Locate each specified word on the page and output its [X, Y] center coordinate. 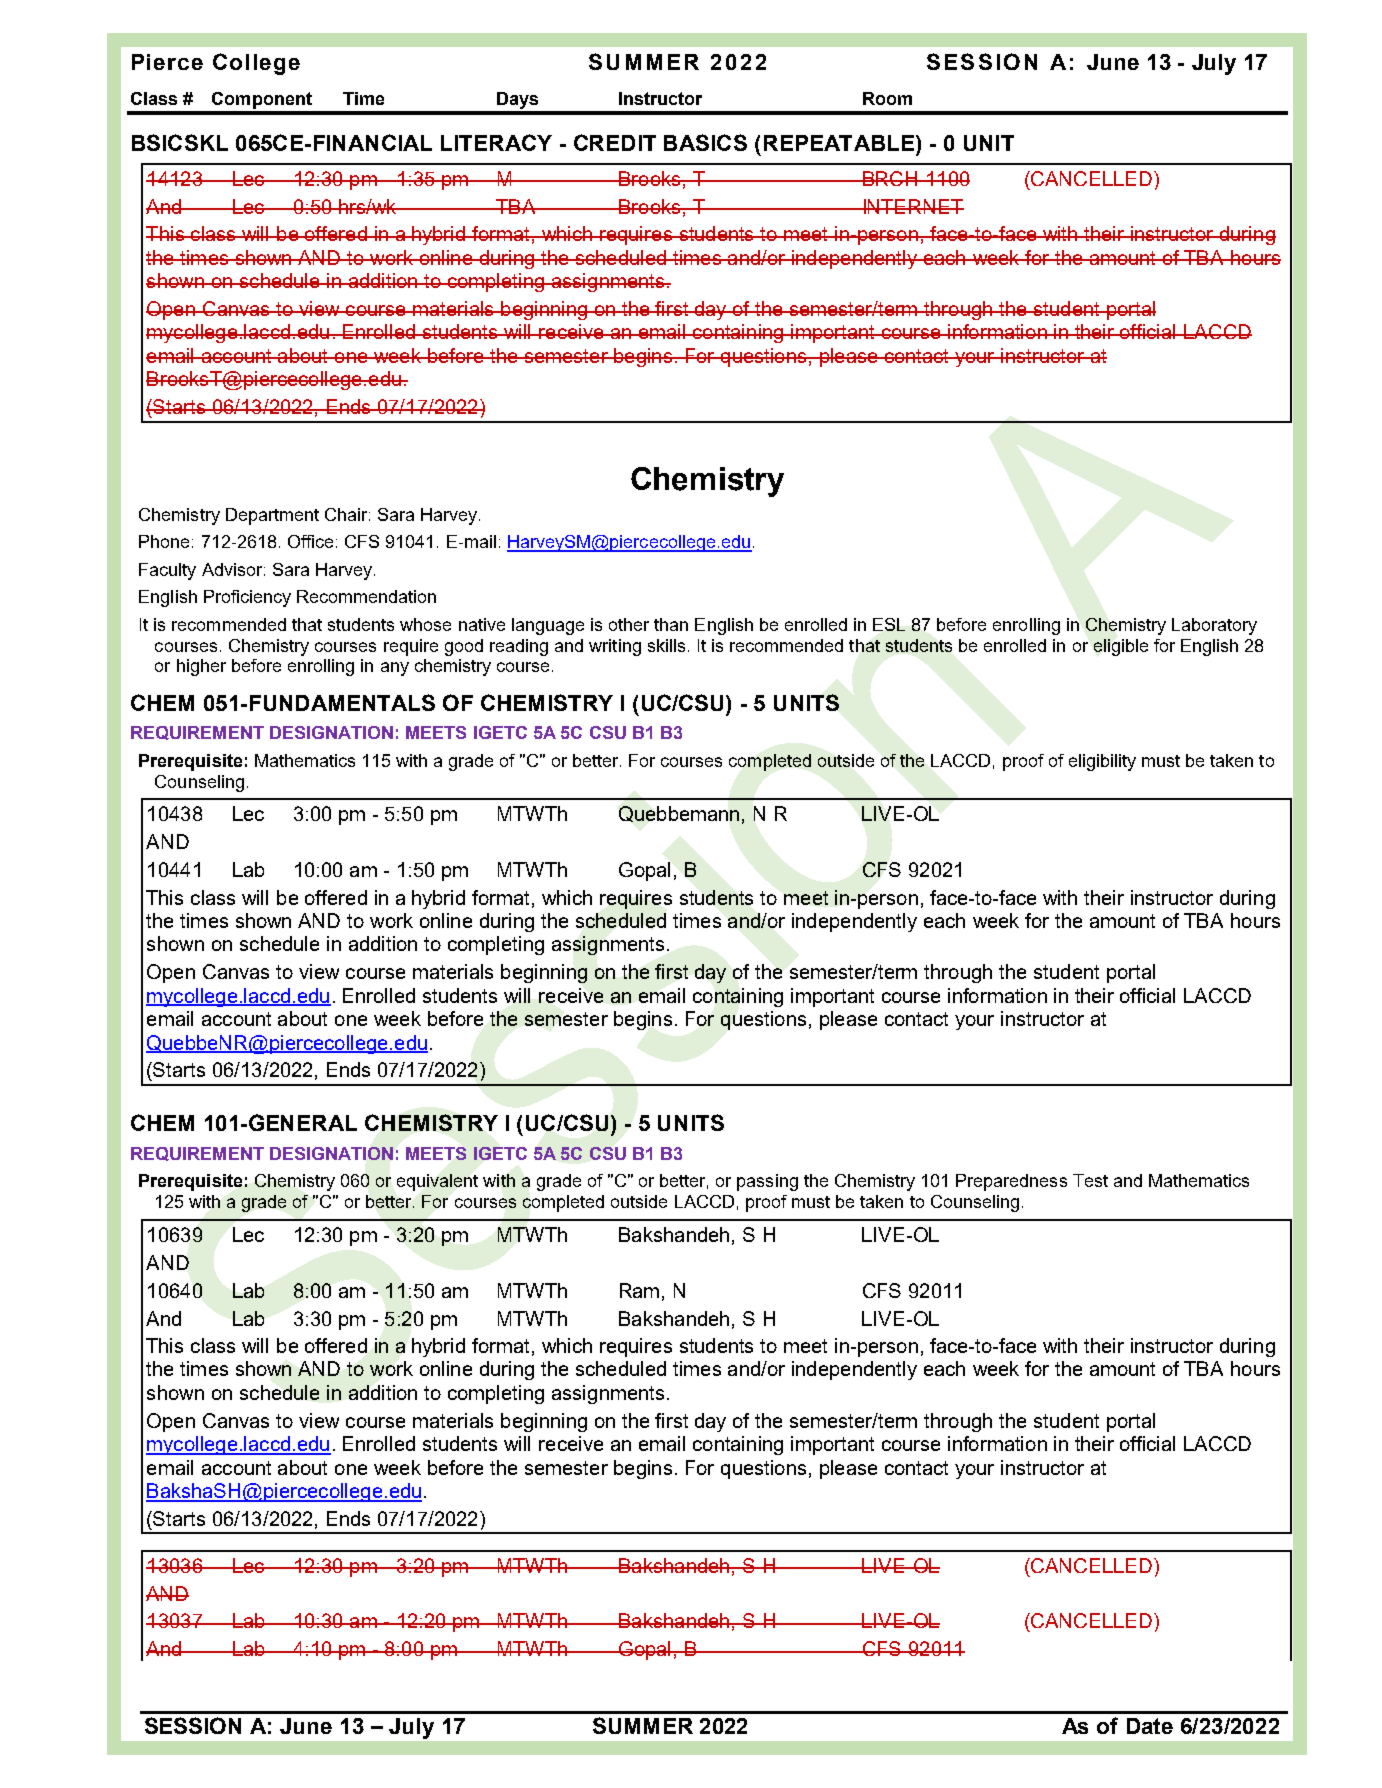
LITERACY [496, 142]
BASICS [705, 142]
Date [1150, 1726]
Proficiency [247, 598]
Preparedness [1011, 1182]
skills [666, 645]
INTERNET [912, 206]
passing [767, 1182]
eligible [1121, 647]
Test [1090, 1180]
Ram [639, 1290]
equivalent [437, 1182]
